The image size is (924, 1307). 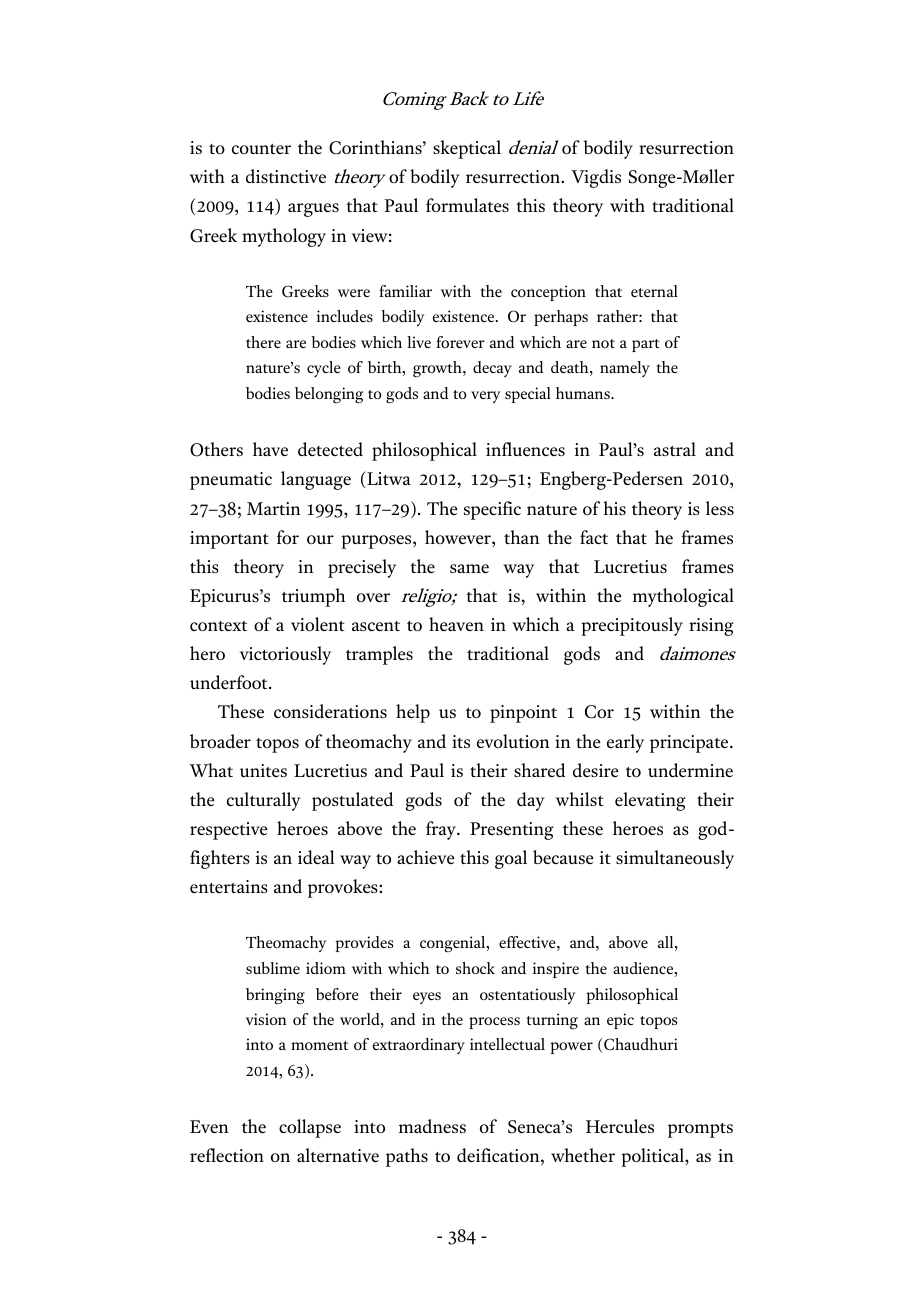 What do you see at coordinates (467, 205) in the screenshot?
I see `formulates` at bounding box center [467, 205].
